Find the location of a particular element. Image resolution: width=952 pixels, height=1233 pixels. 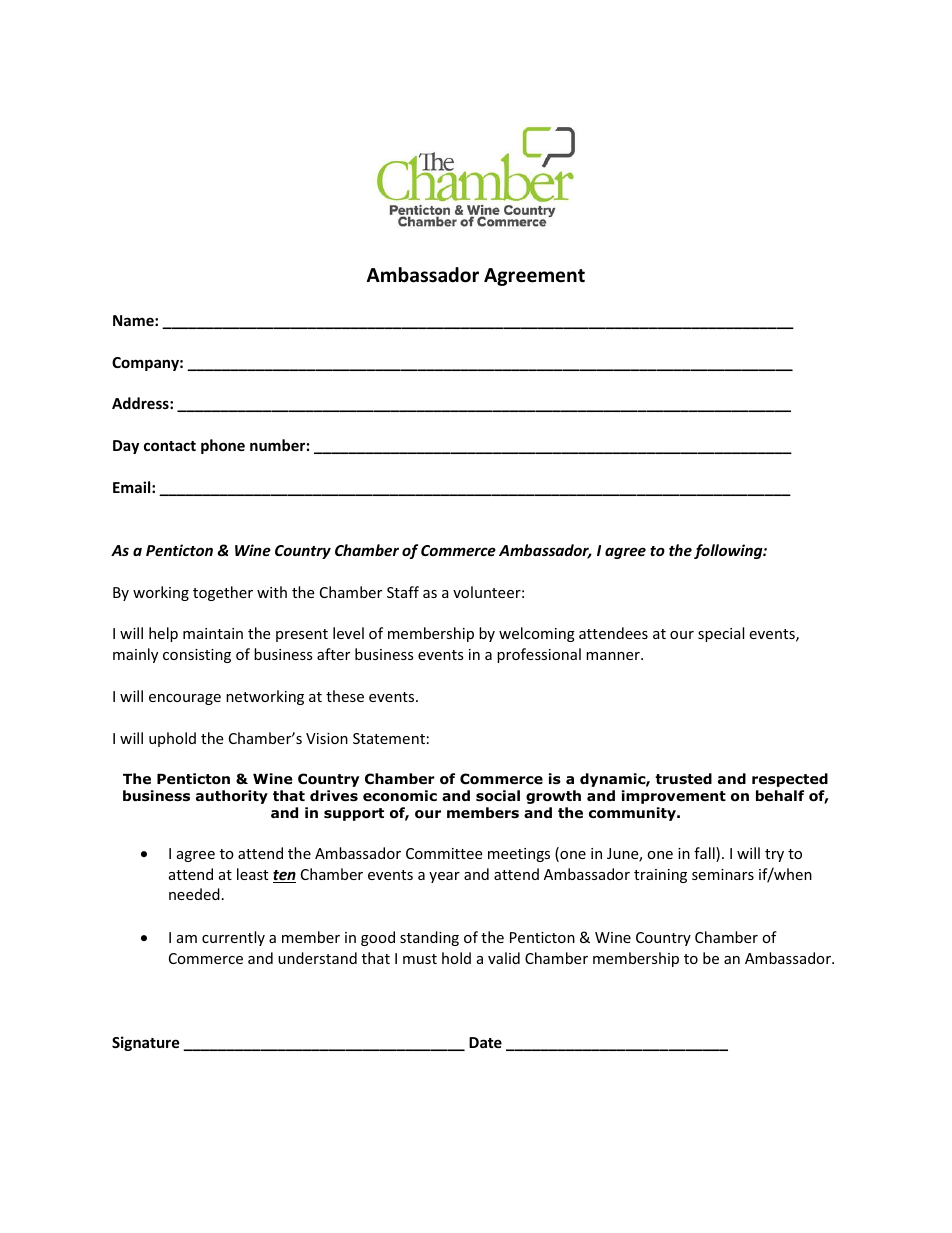

Staff is located at coordinates (403, 592).
